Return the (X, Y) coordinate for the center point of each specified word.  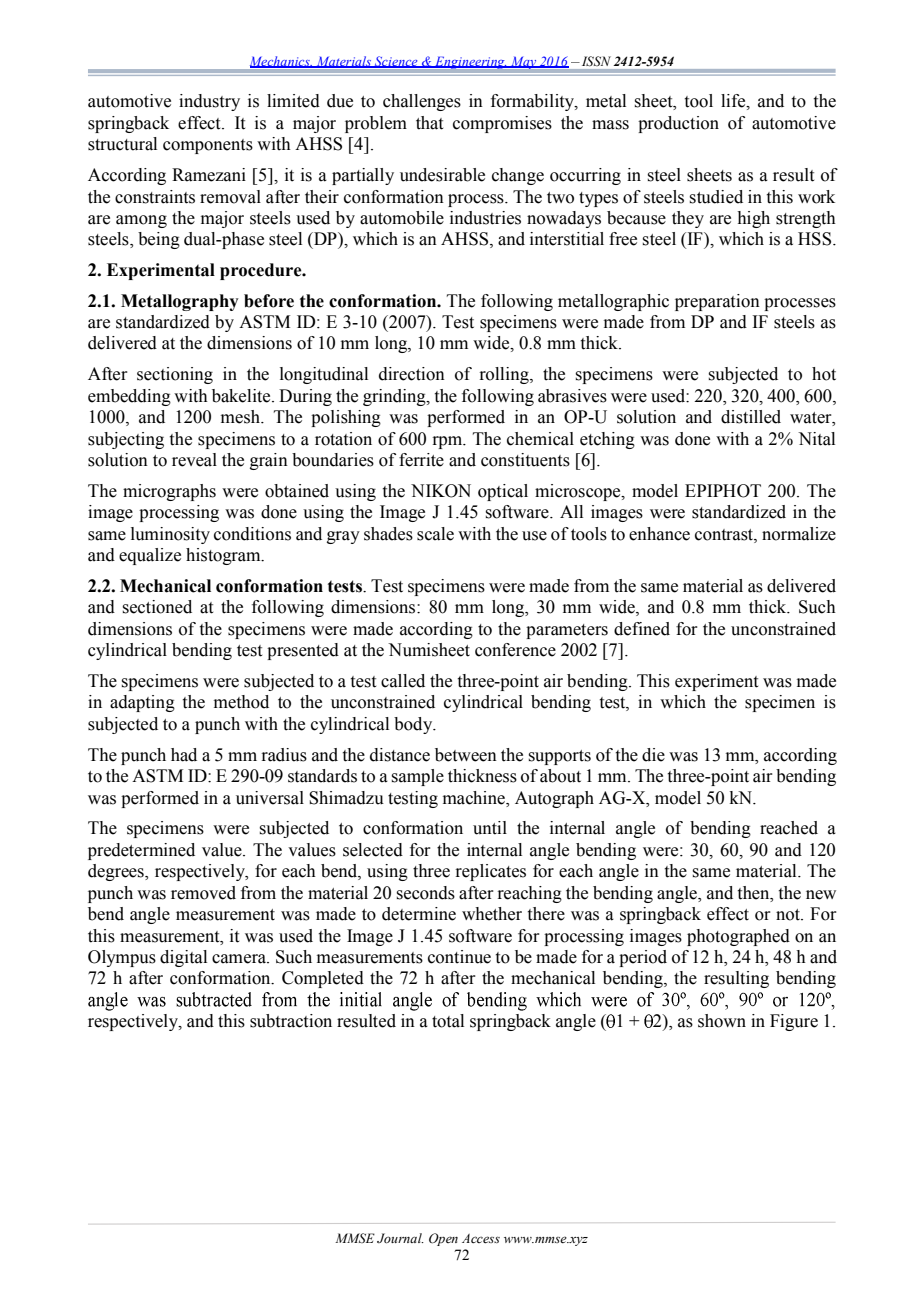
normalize (799, 534)
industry (209, 102)
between (466, 755)
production (678, 124)
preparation (717, 302)
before (269, 301)
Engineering (470, 63)
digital (183, 958)
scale (435, 534)
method (241, 702)
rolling (505, 375)
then (755, 893)
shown (722, 1021)
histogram (224, 556)
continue (459, 957)
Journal (400, 1238)
